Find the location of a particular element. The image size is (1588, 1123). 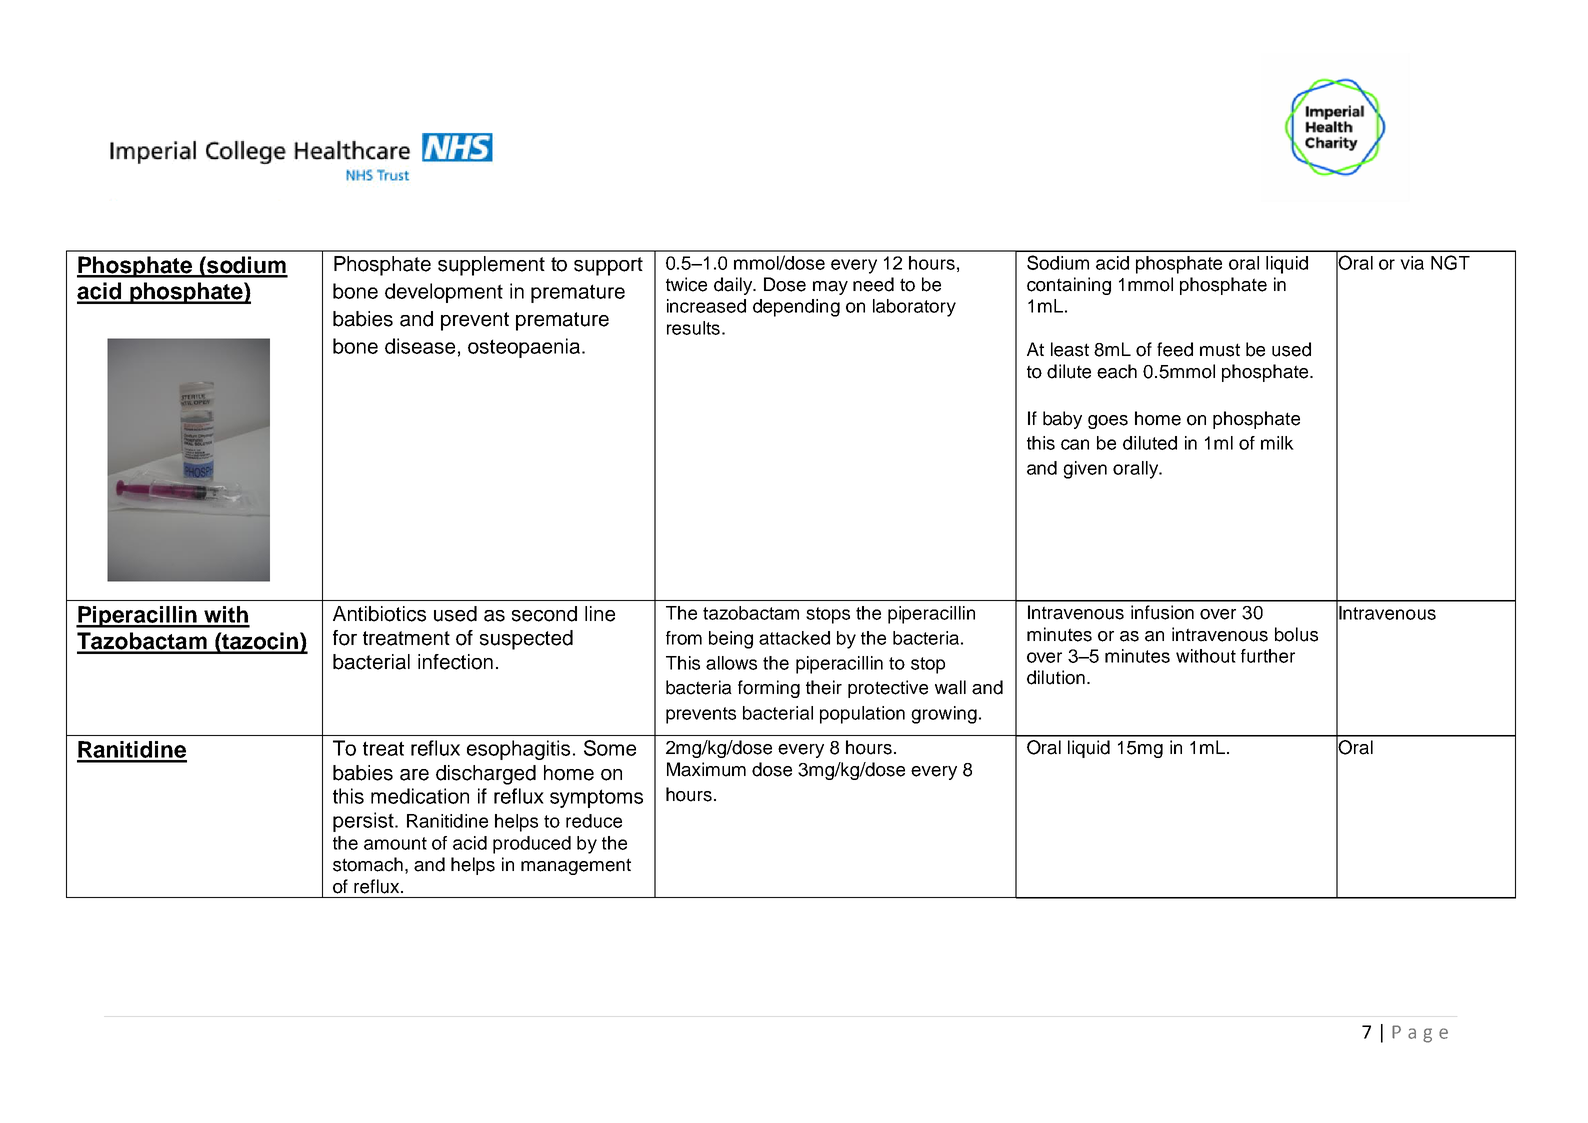

protective is located at coordinates (888, 689).
